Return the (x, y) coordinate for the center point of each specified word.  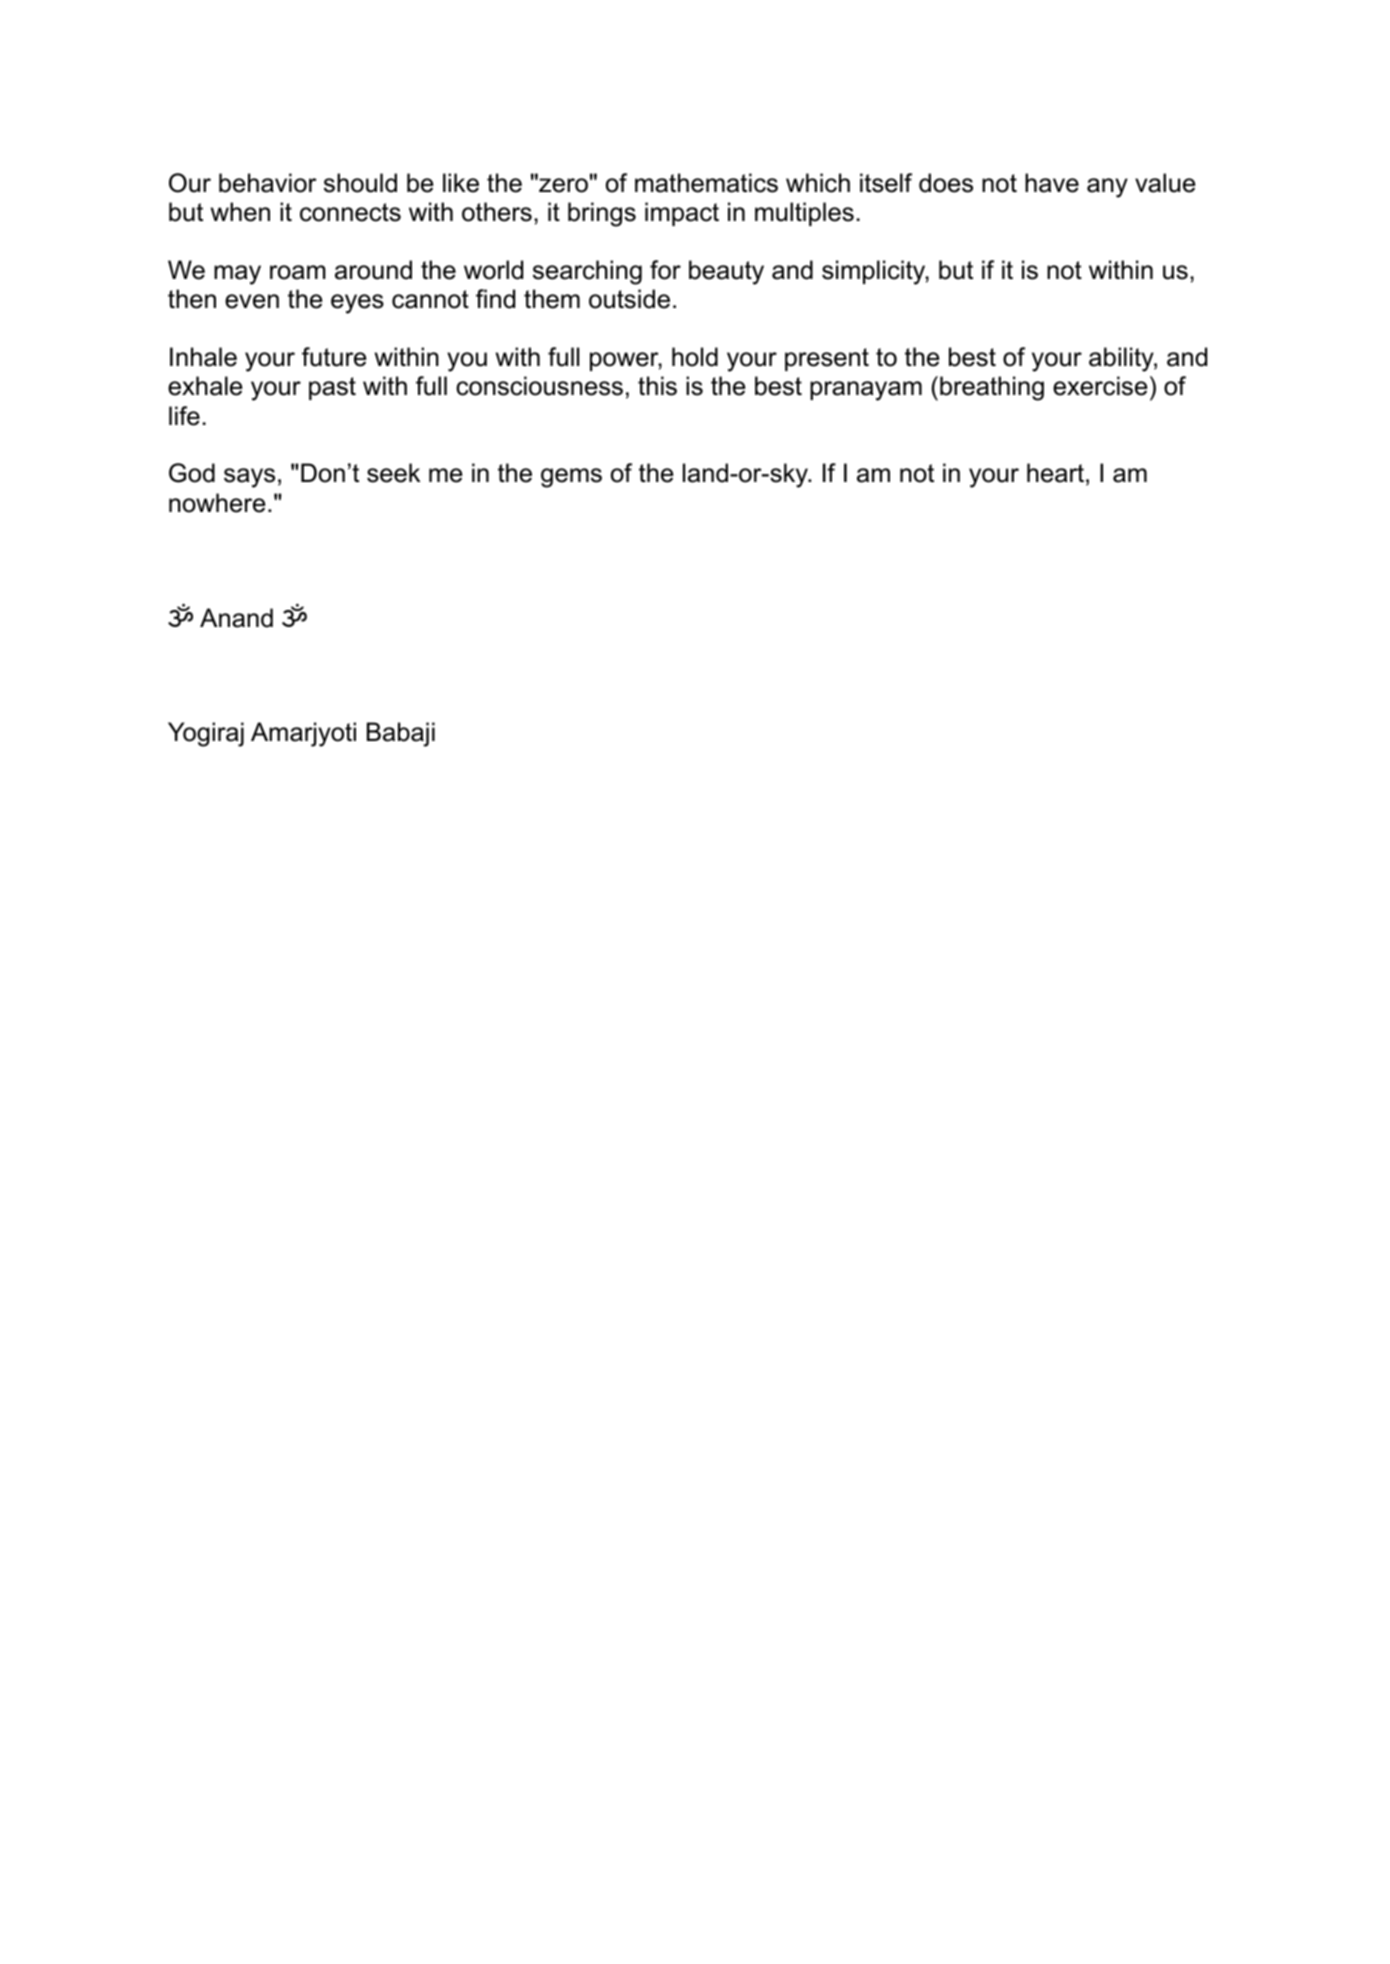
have (1052, 183)
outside (629, 299)
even (252, 301)
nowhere (217, 503)
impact (682, 214)
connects (350, 212)
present (827, 359)
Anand (236, 618)
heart (1055, 473)
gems (571, 478)
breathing (992, 388)
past (332, 388)
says (249, 478)
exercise (1100, 386)
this (657, 386)
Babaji (401, 734)
